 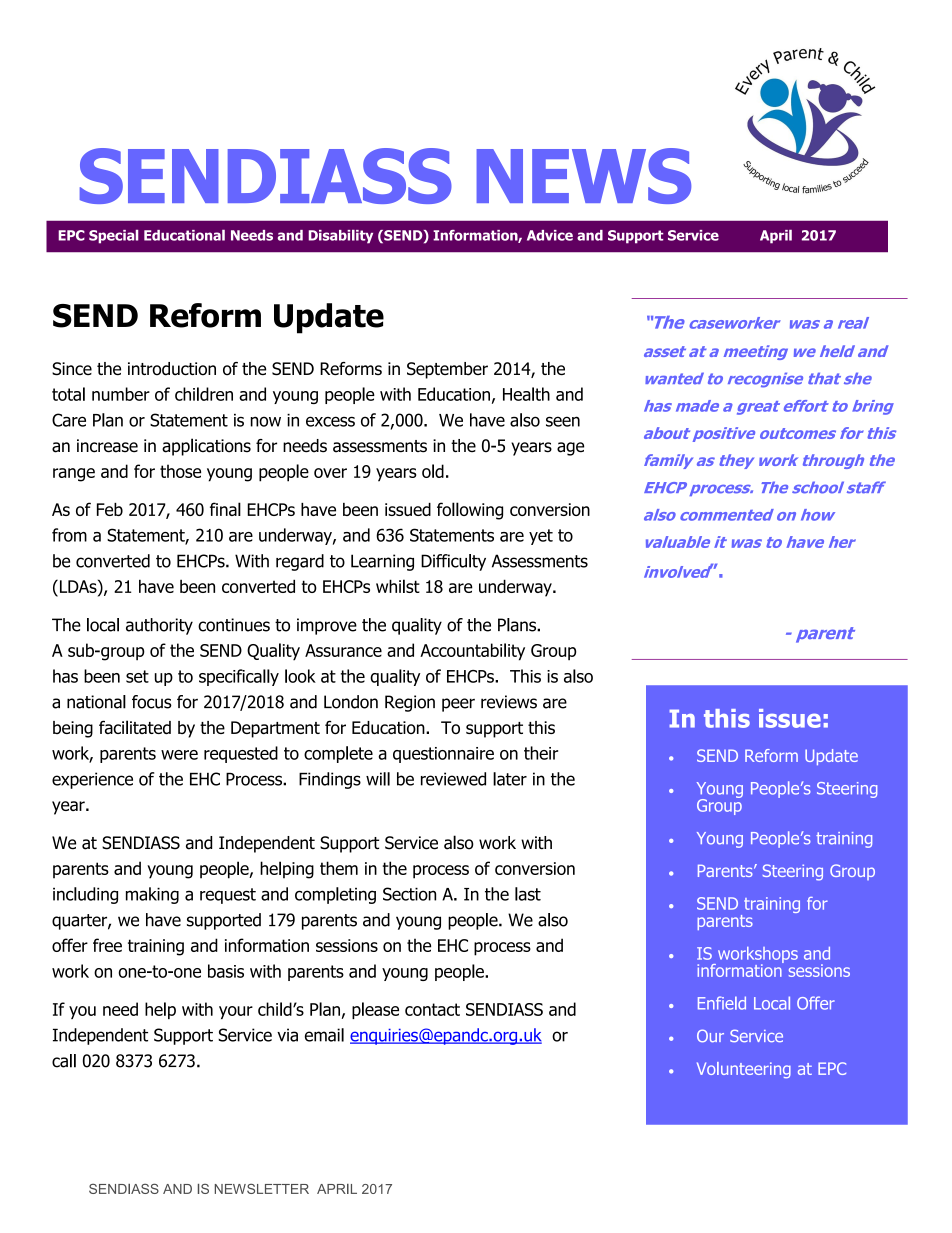 I want to click on those, so click(x=180, y=471).
